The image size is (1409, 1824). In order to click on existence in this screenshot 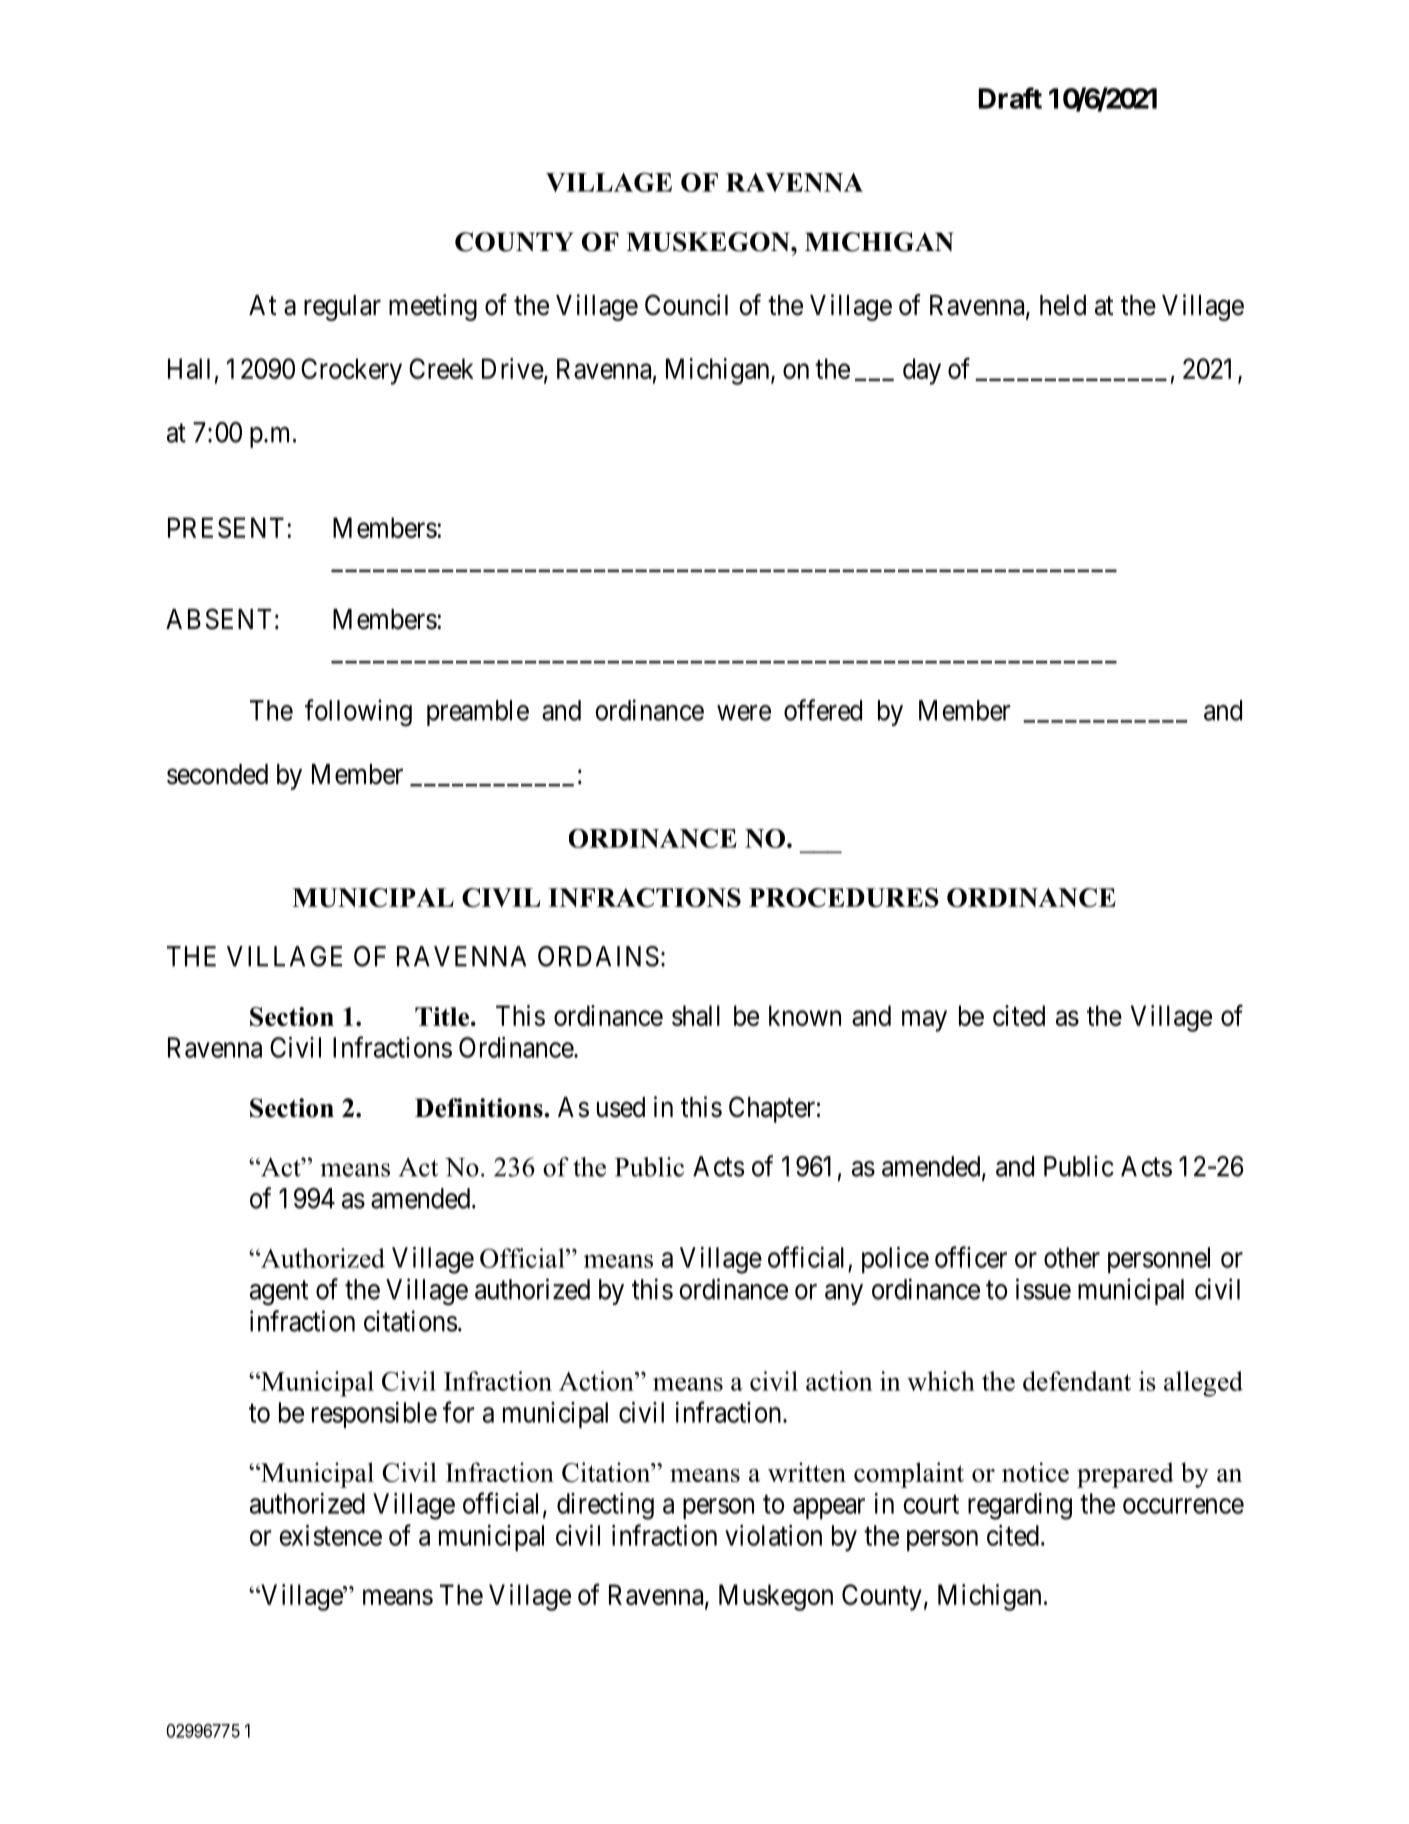, I will do `click(330, 1535)`.
